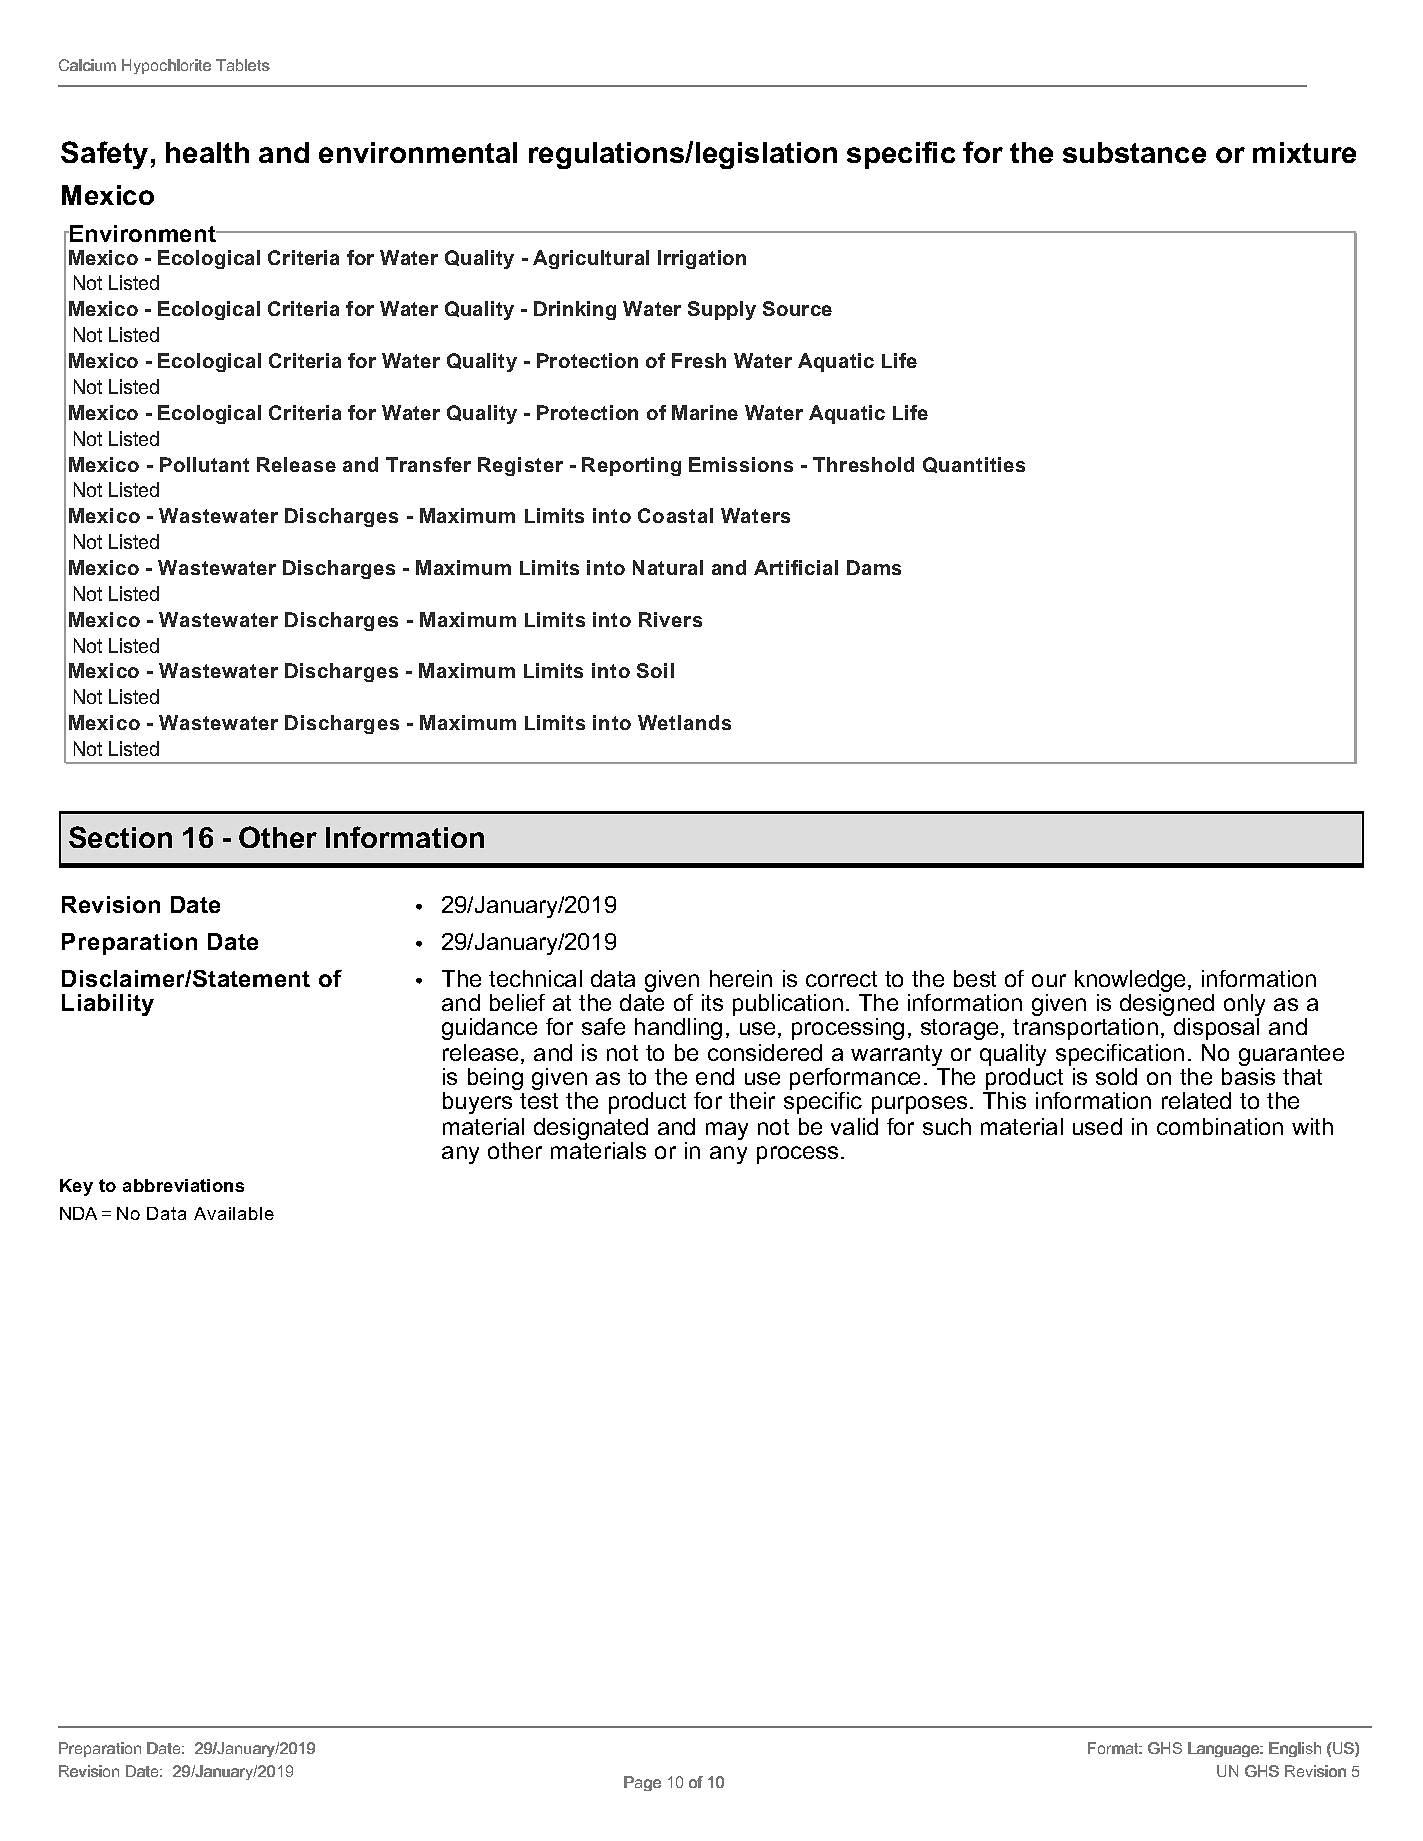 The image size is (1423, 1841). Describe the element at coordinates (120, 837) in the screenshot. I see `Section` at that location.
